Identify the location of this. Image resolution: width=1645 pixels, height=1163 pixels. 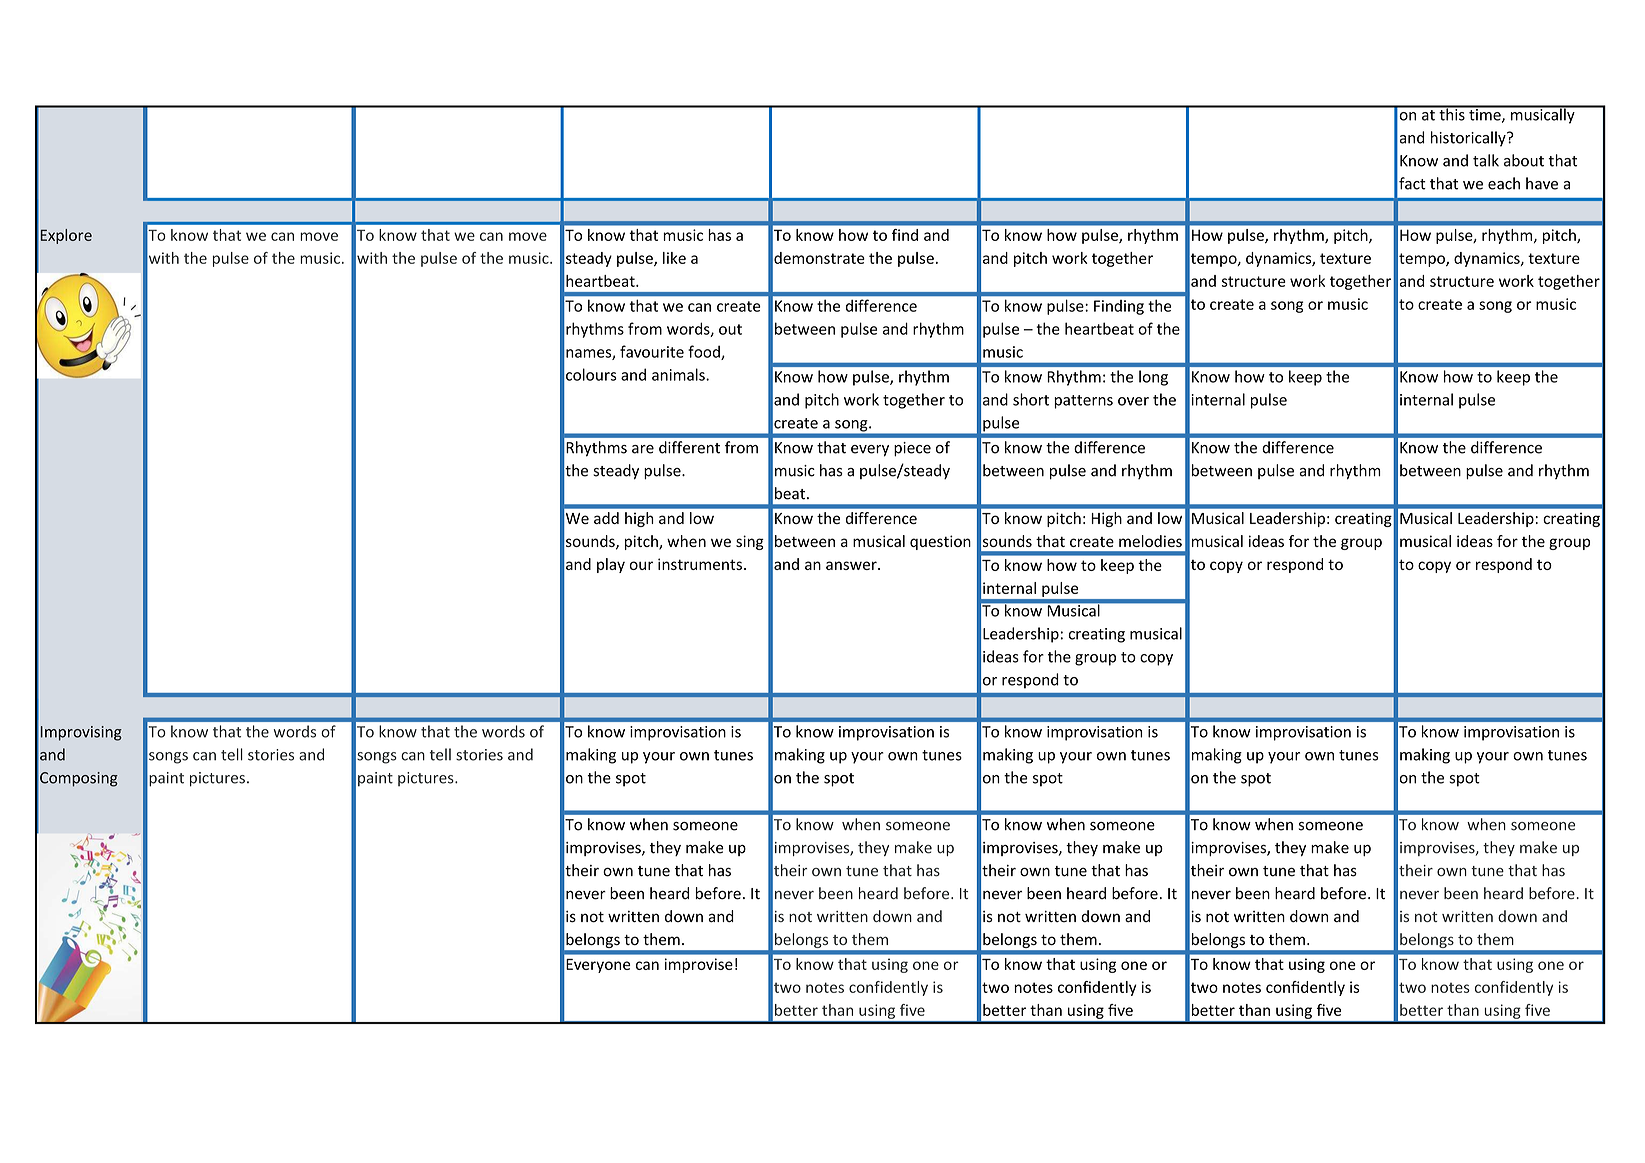
(1452, 113).
